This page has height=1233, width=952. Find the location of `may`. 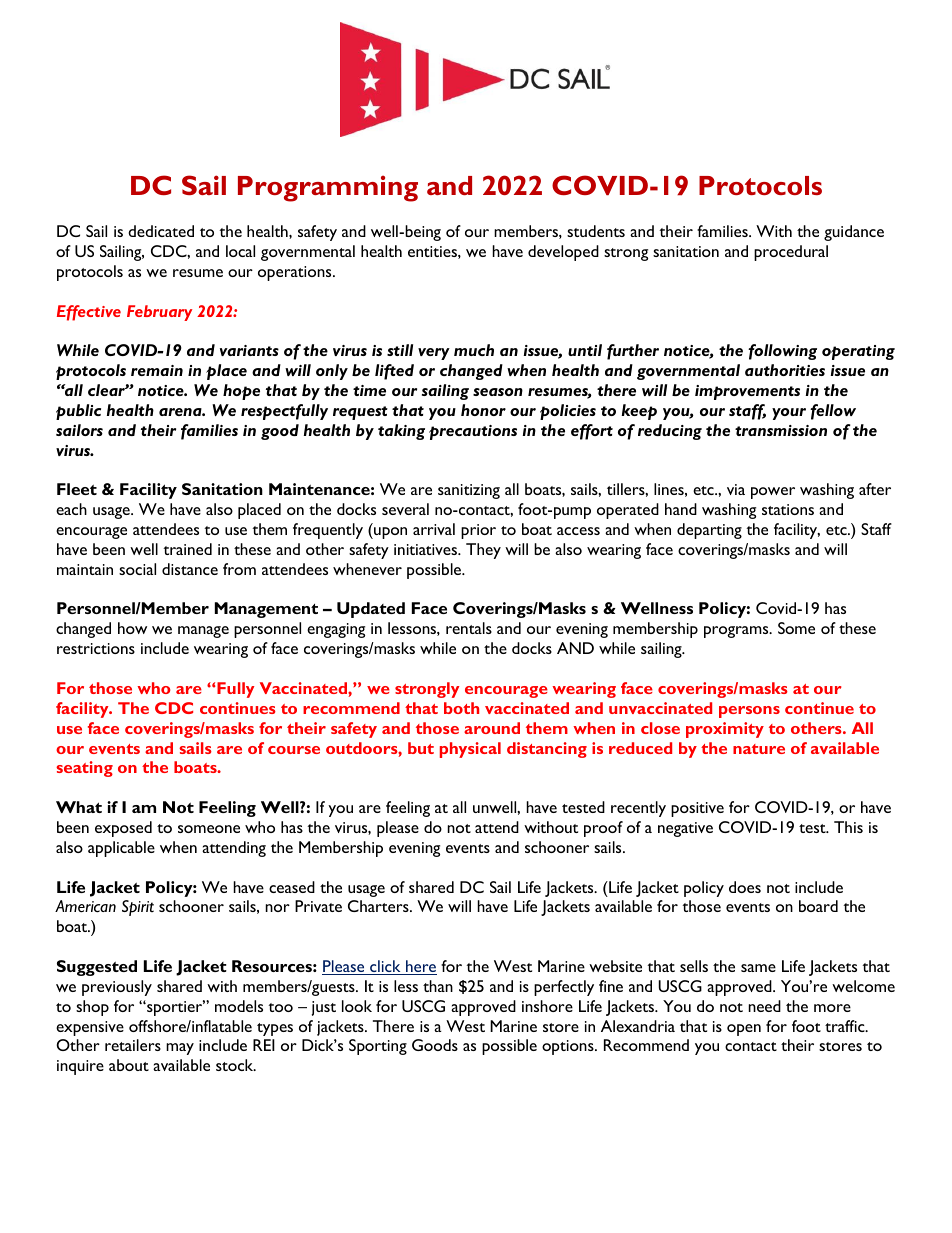

may is located at coordinates (180, 1049).
